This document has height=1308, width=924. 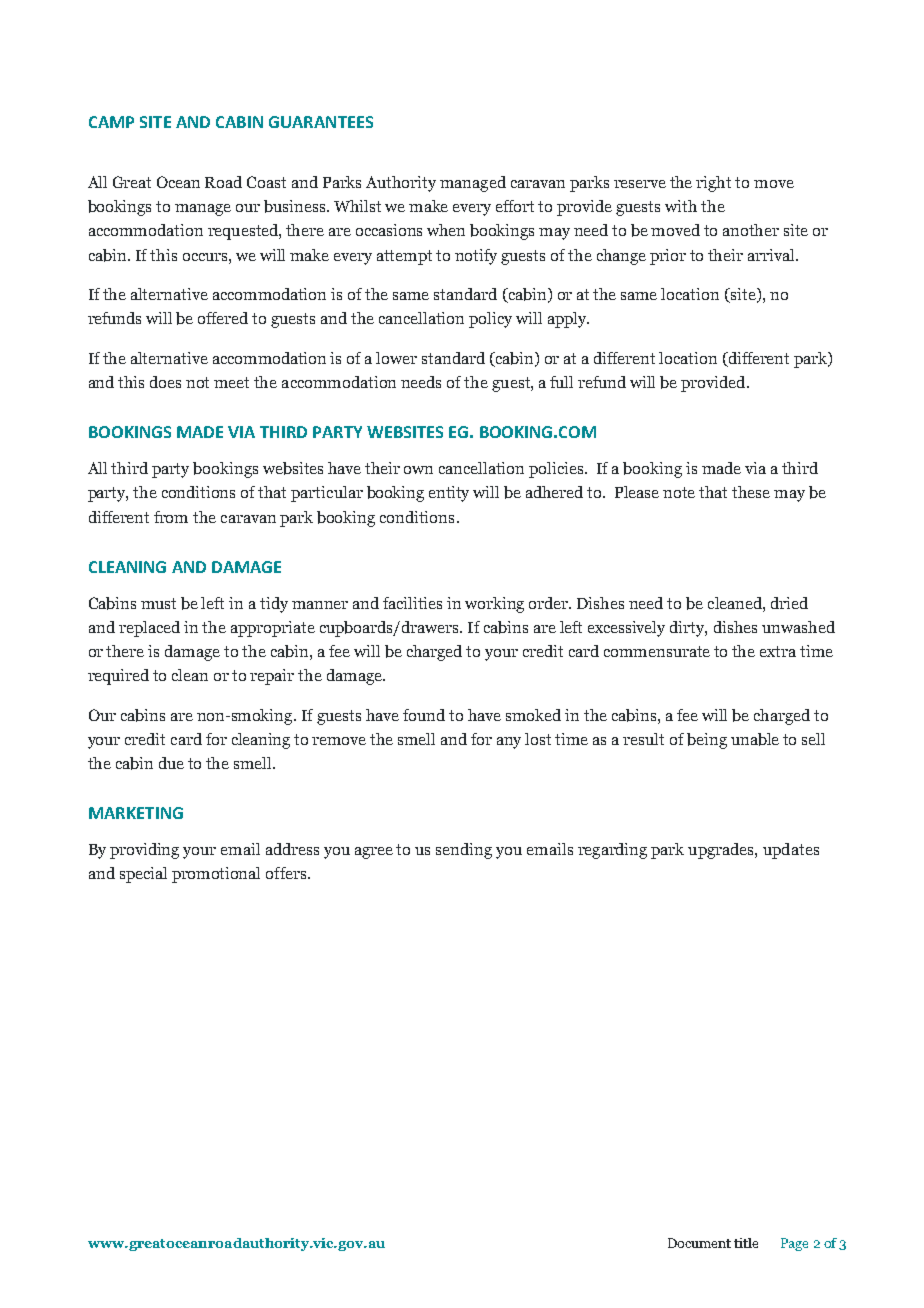 I want to click on right, so click(x=713, y=184).
